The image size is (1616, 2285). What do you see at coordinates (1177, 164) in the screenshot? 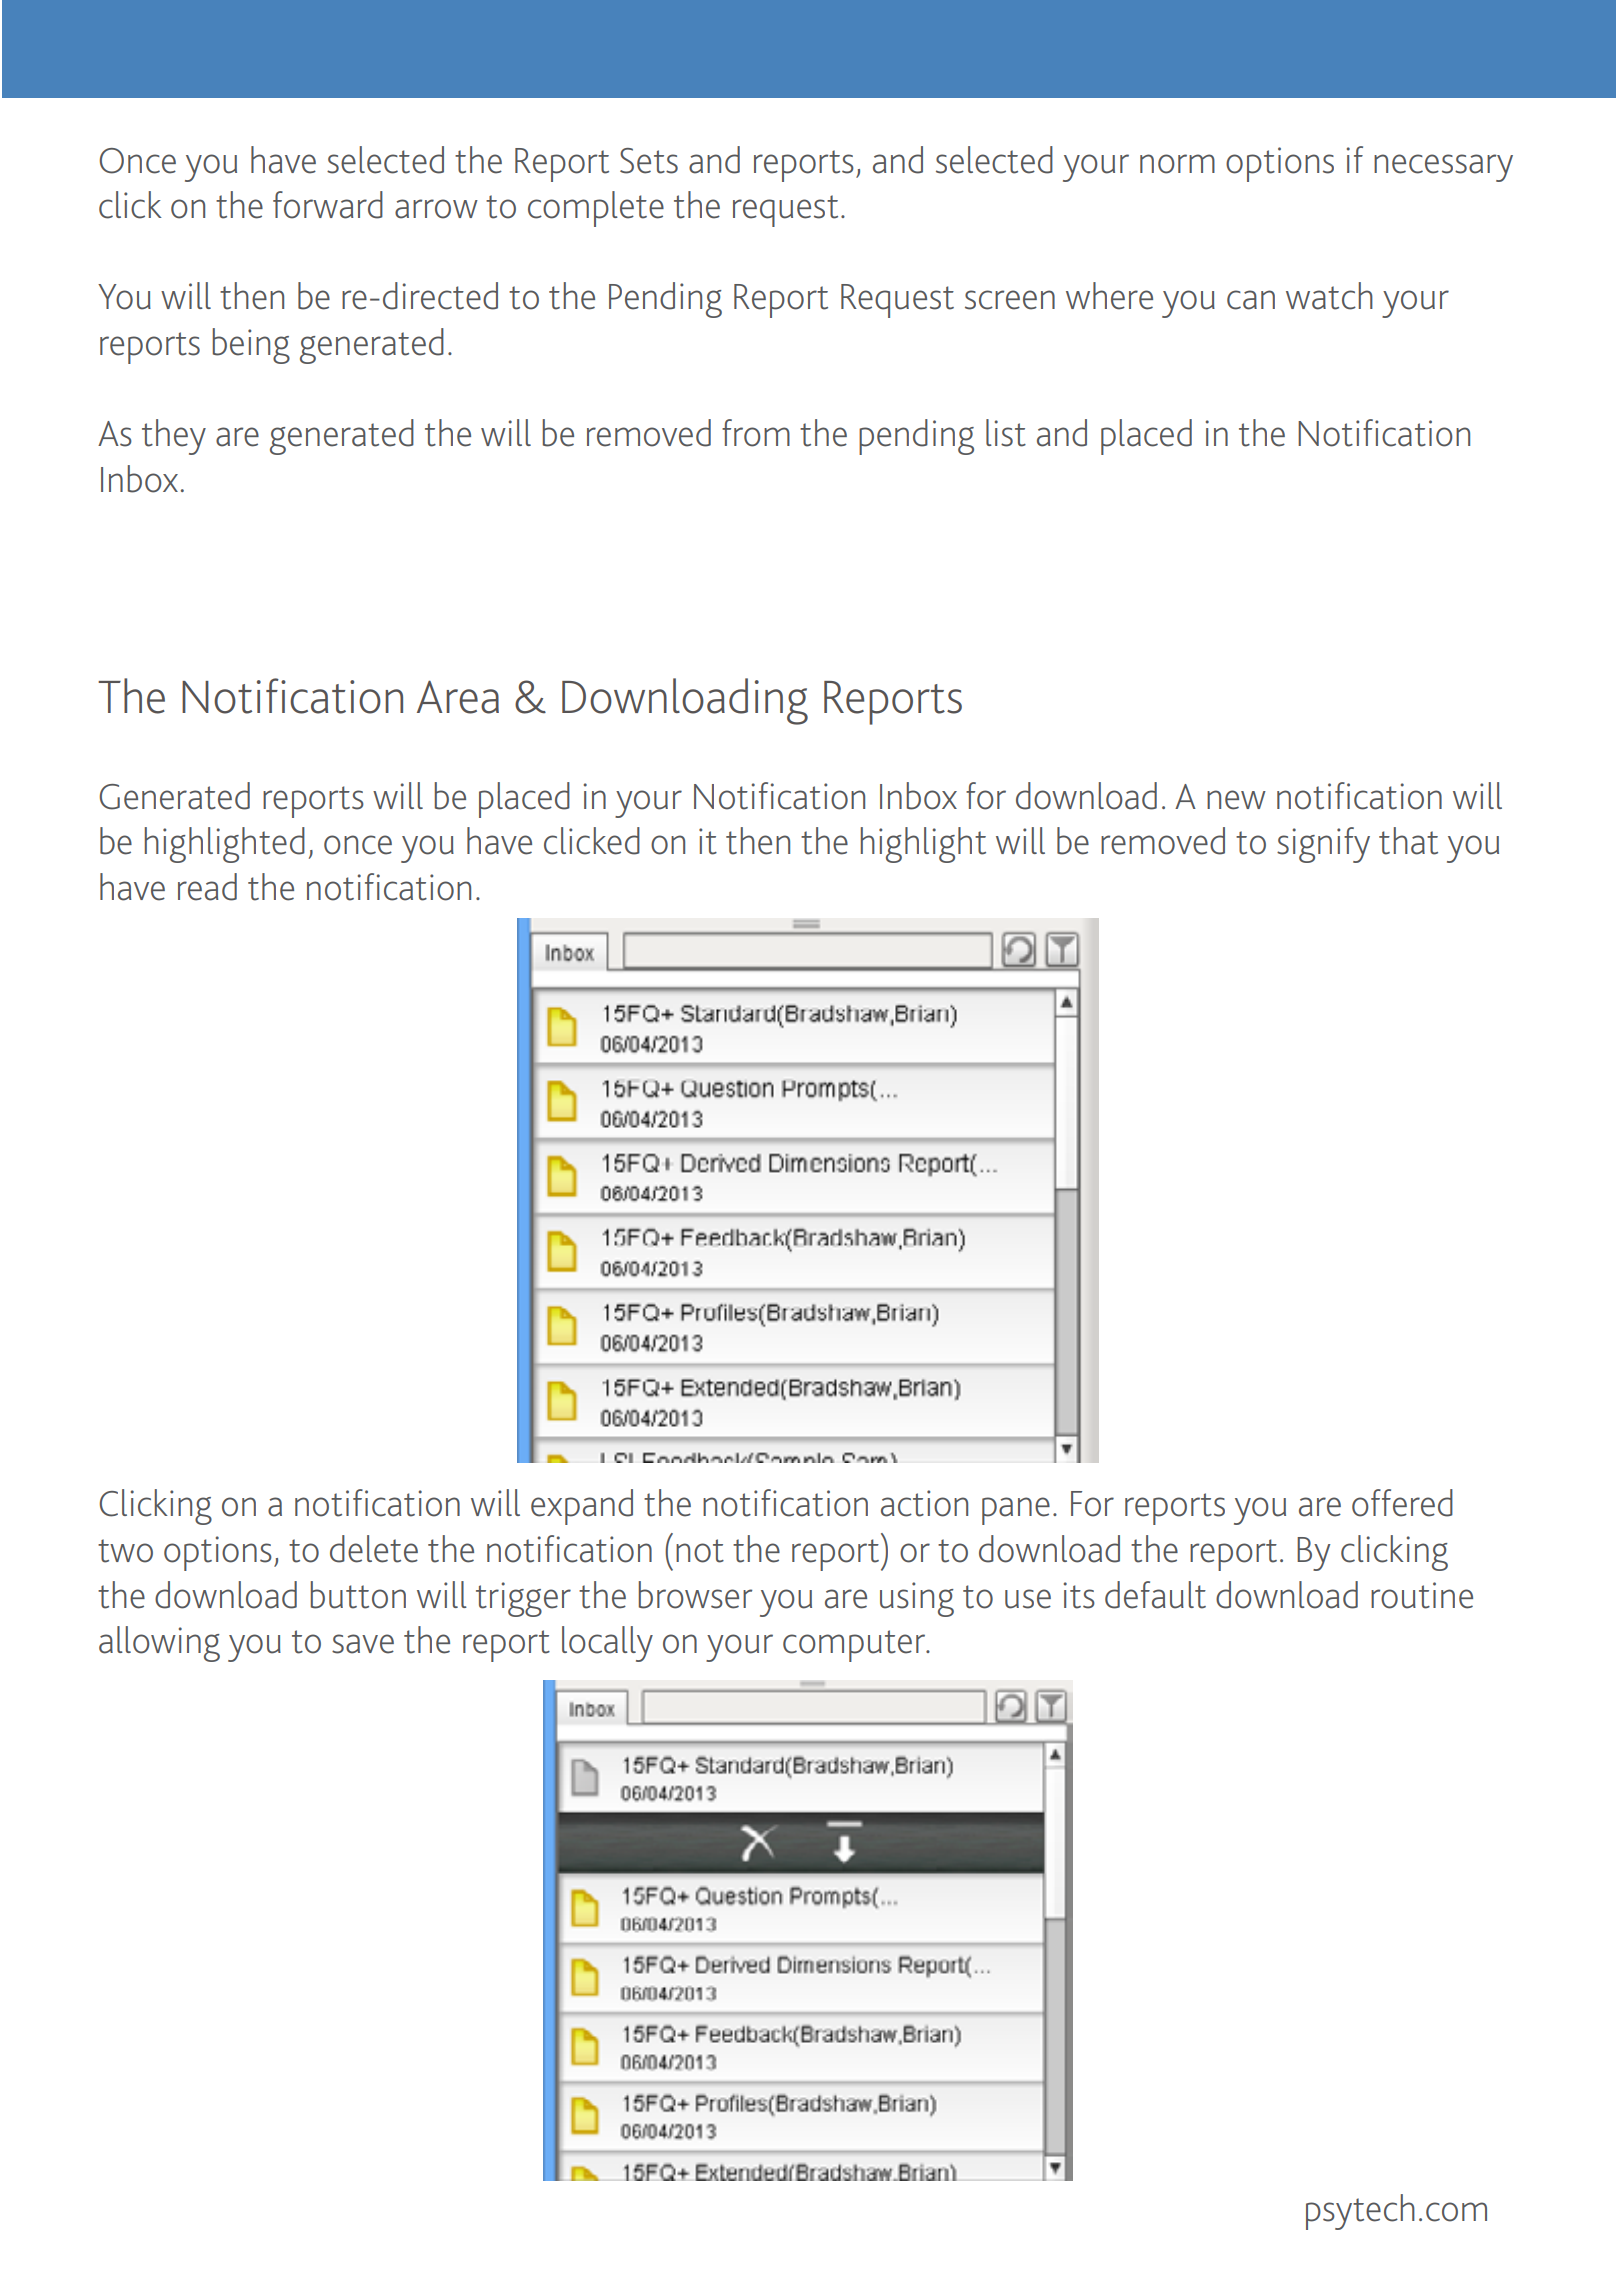
I see `norm` at bounding box center [1177, 164].
